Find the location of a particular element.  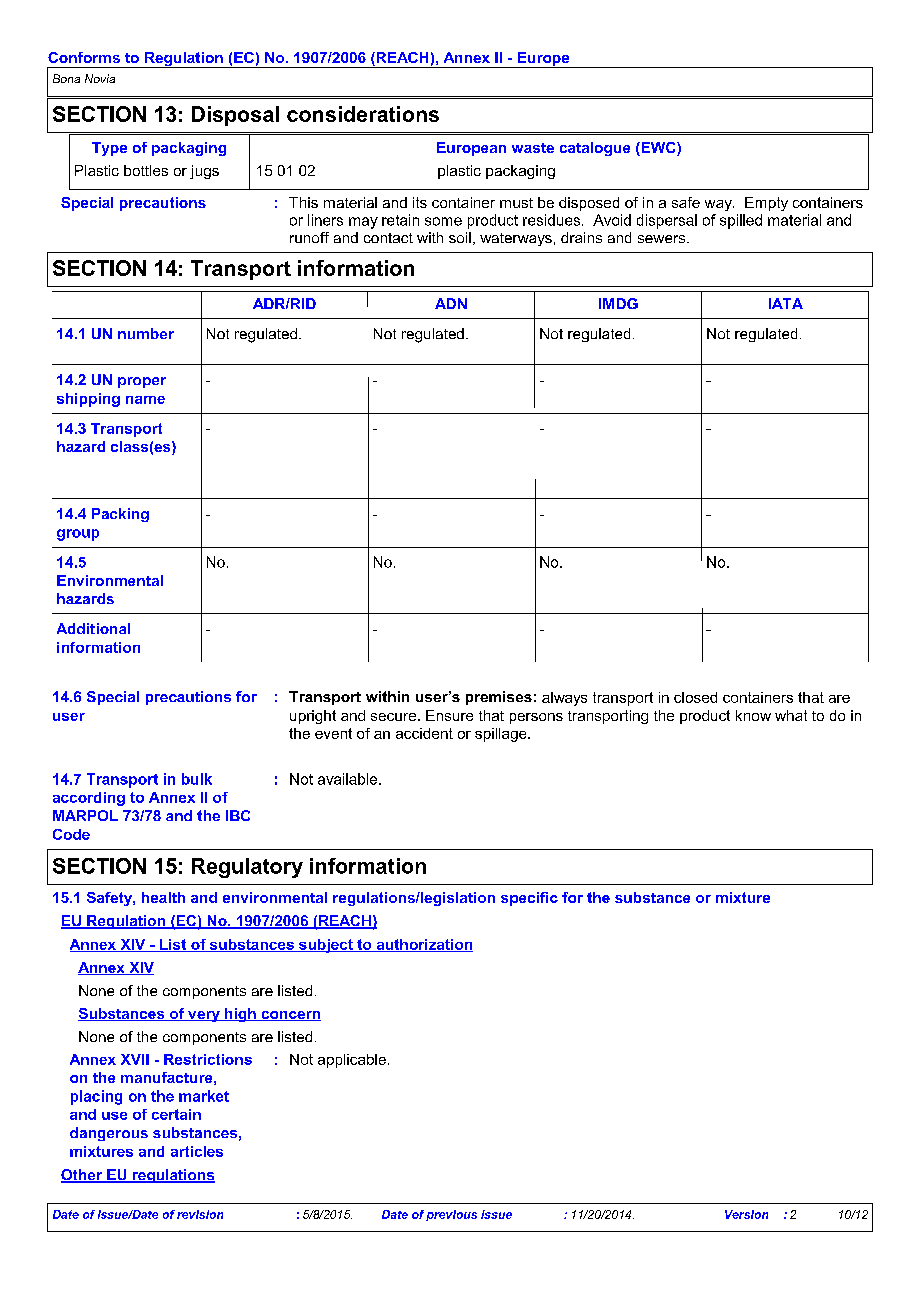

closed is located at coordinates (695, 697).
